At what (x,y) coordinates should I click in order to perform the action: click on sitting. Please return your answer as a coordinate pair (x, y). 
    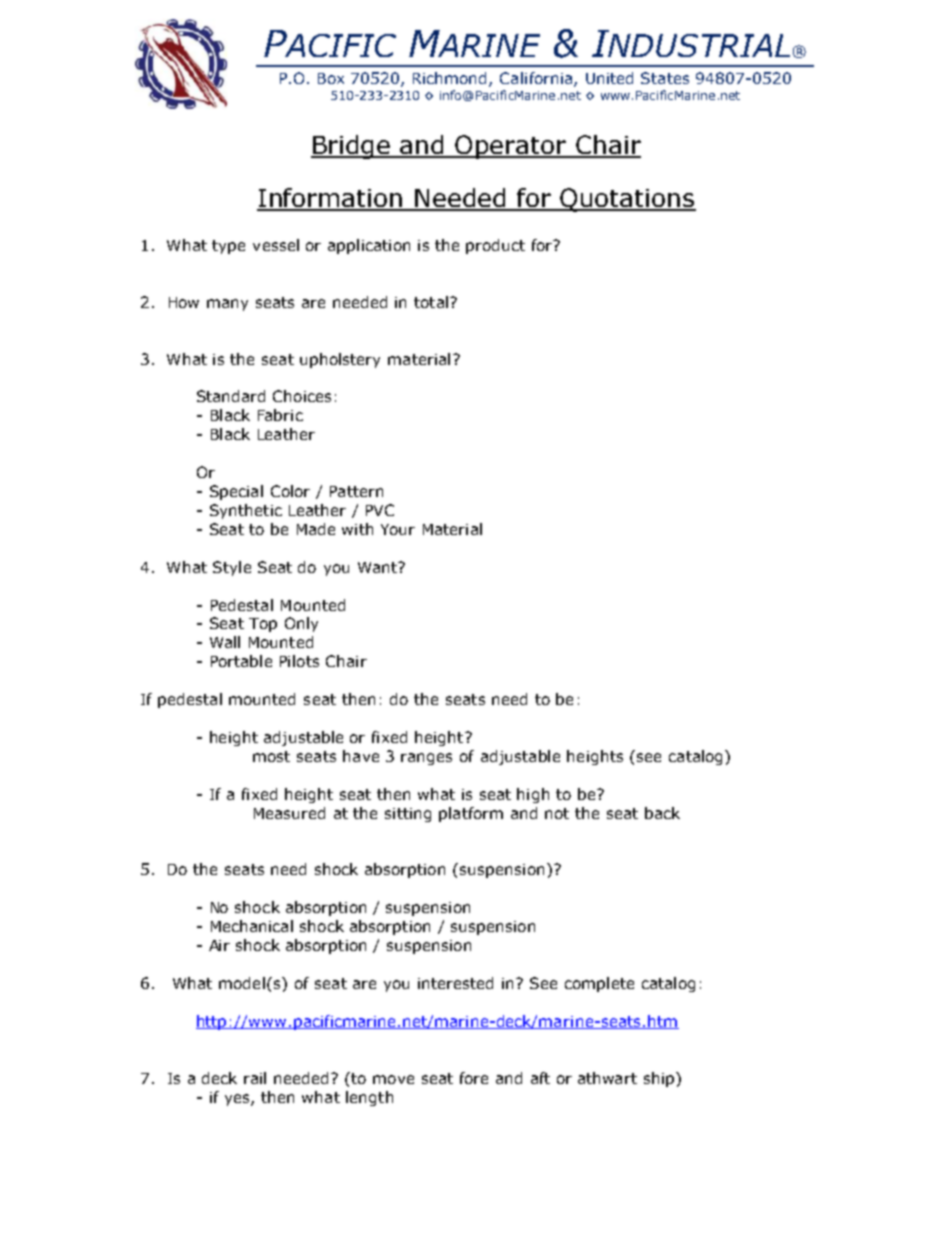
    Looking at the image, I should click on (408, 815).
